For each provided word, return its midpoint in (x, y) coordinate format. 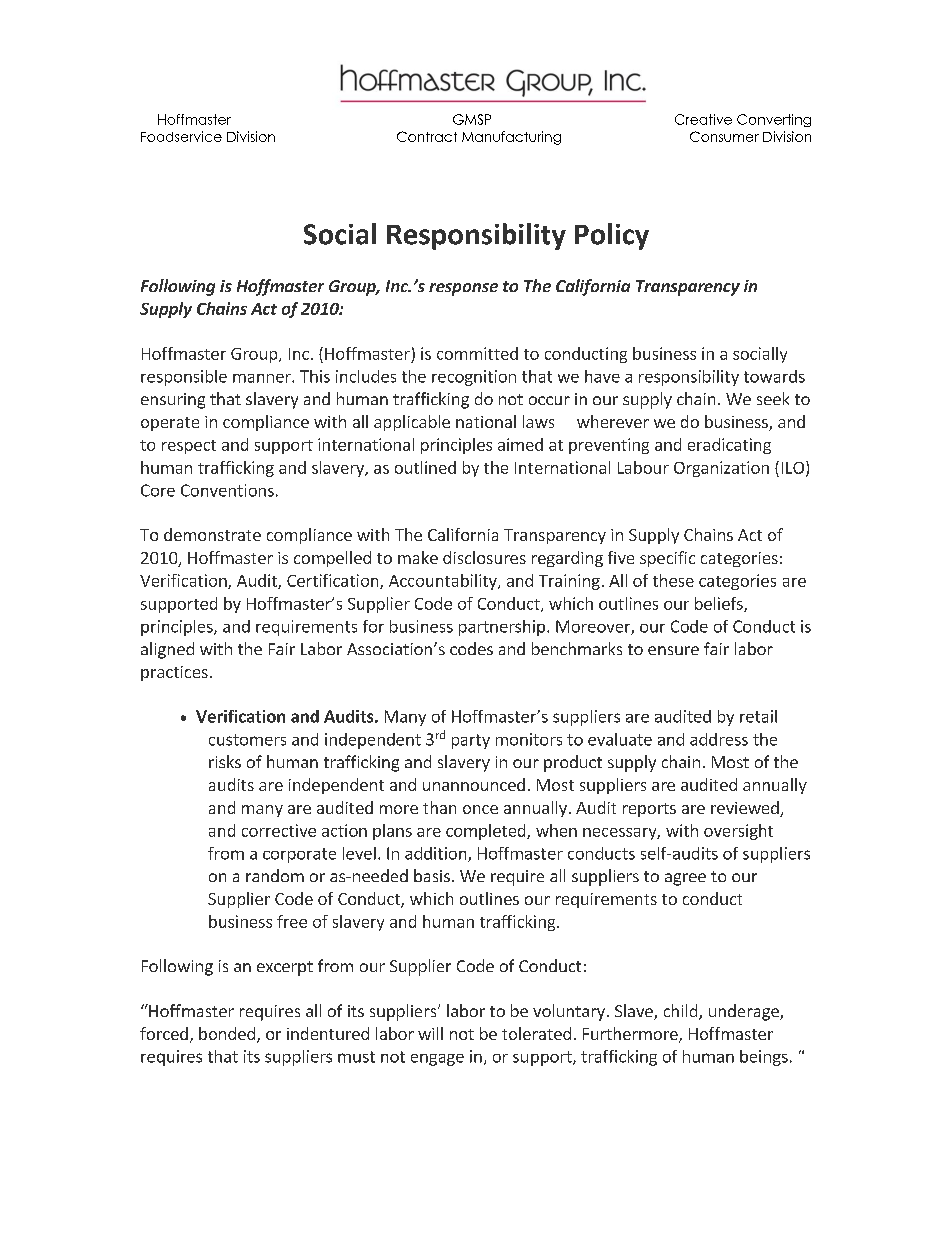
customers (247, 740)
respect (189, 447)
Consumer (724, 136)
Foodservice (181, 136)
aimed (520, 444)
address (719, 739)
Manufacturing (511, 138)
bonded (227, 1033)
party (471, 741)
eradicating (729, 446)
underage (745, 1012)
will (430, 1033)
